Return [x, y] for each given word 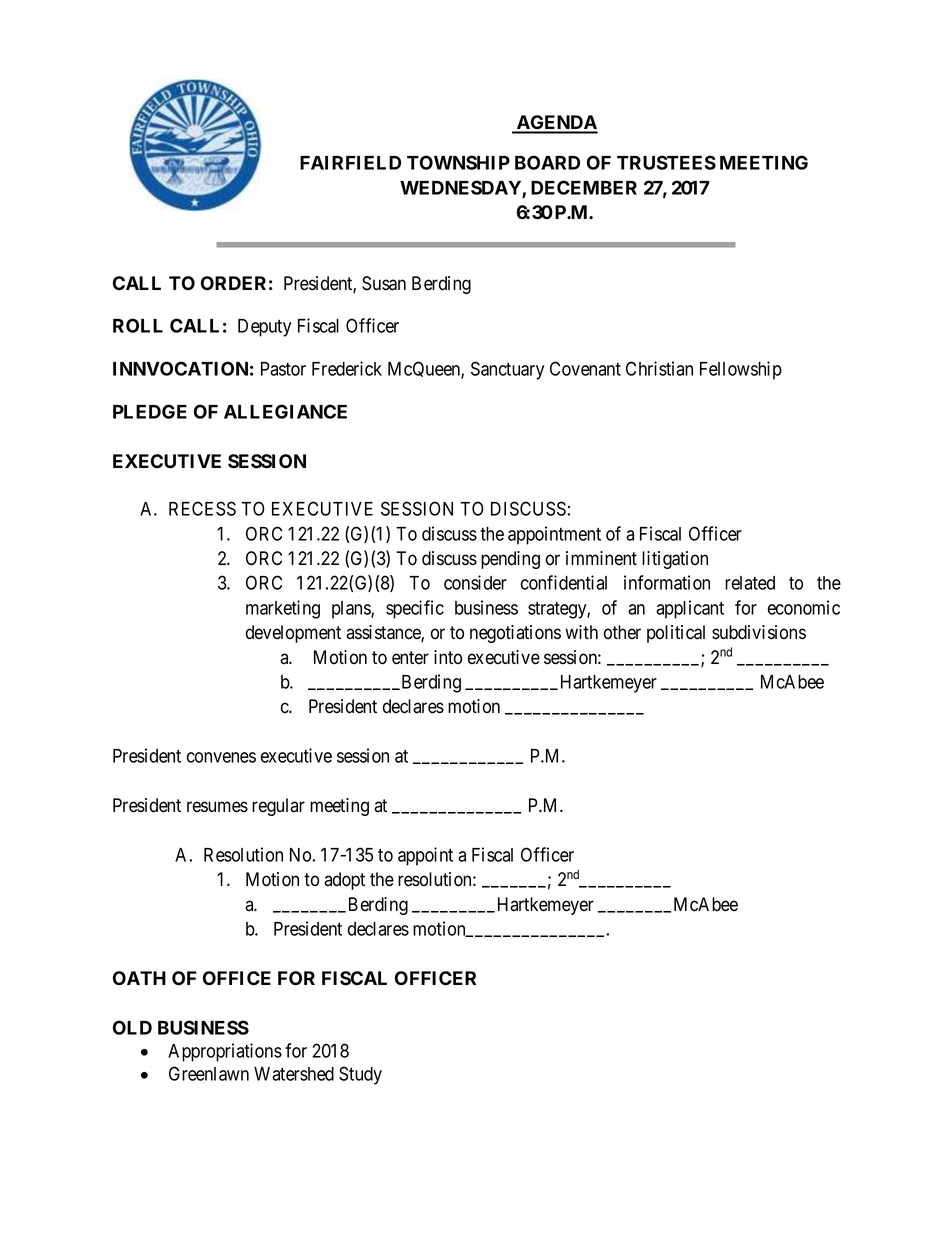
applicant [690, 609]
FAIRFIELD [350, 163]
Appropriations [225, 1052]
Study [360, 1075]
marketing [283, 609]
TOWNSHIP [458, 162]
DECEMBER [584, 187]
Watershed [294, 1074]
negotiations [515, 634]
